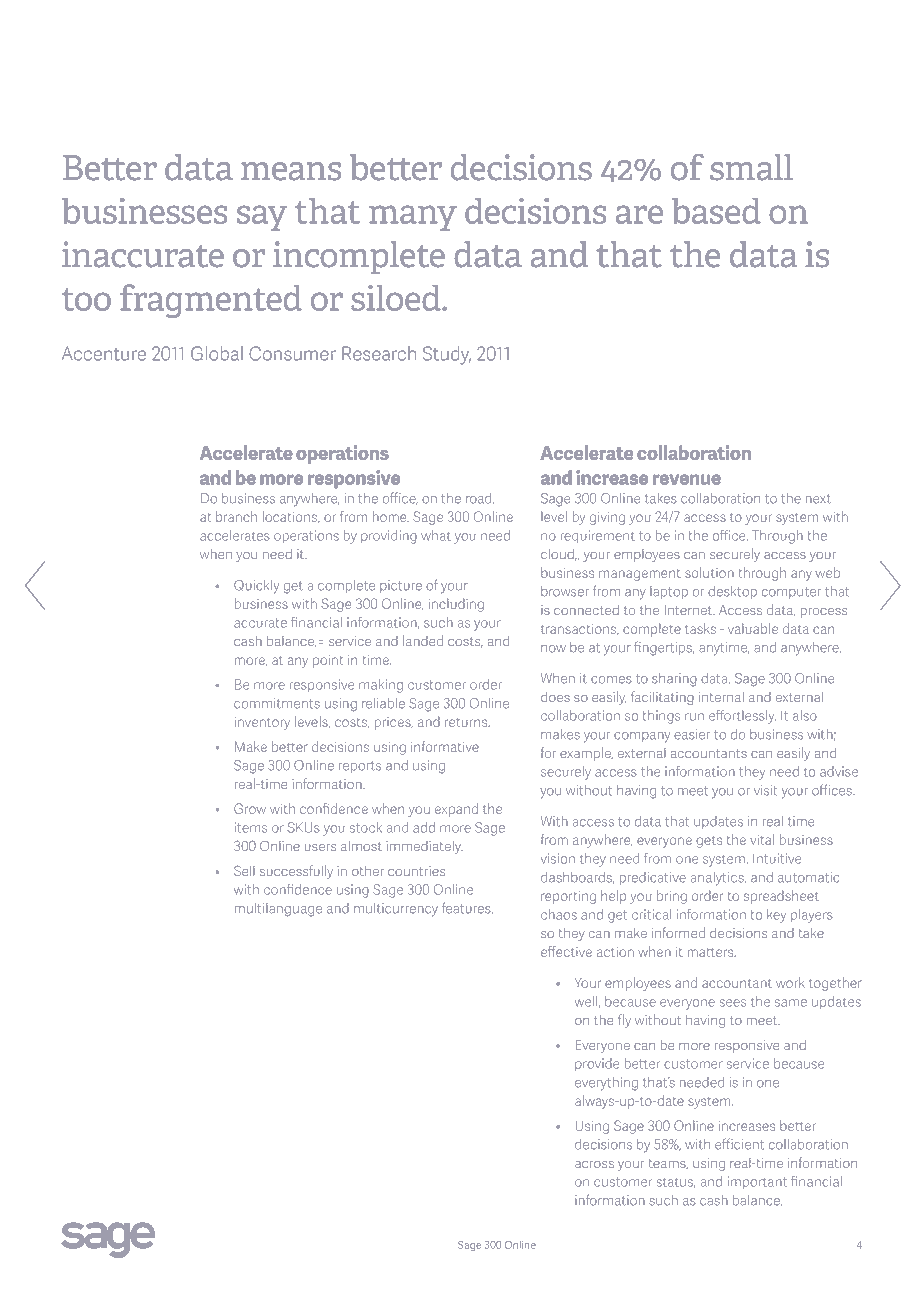 Image resolution: width=924 pixels, height=1308 pixels. What do you see at coordinates (739, 1144) in the page?
I see `efficient` at bounding box center [739, 1144].
